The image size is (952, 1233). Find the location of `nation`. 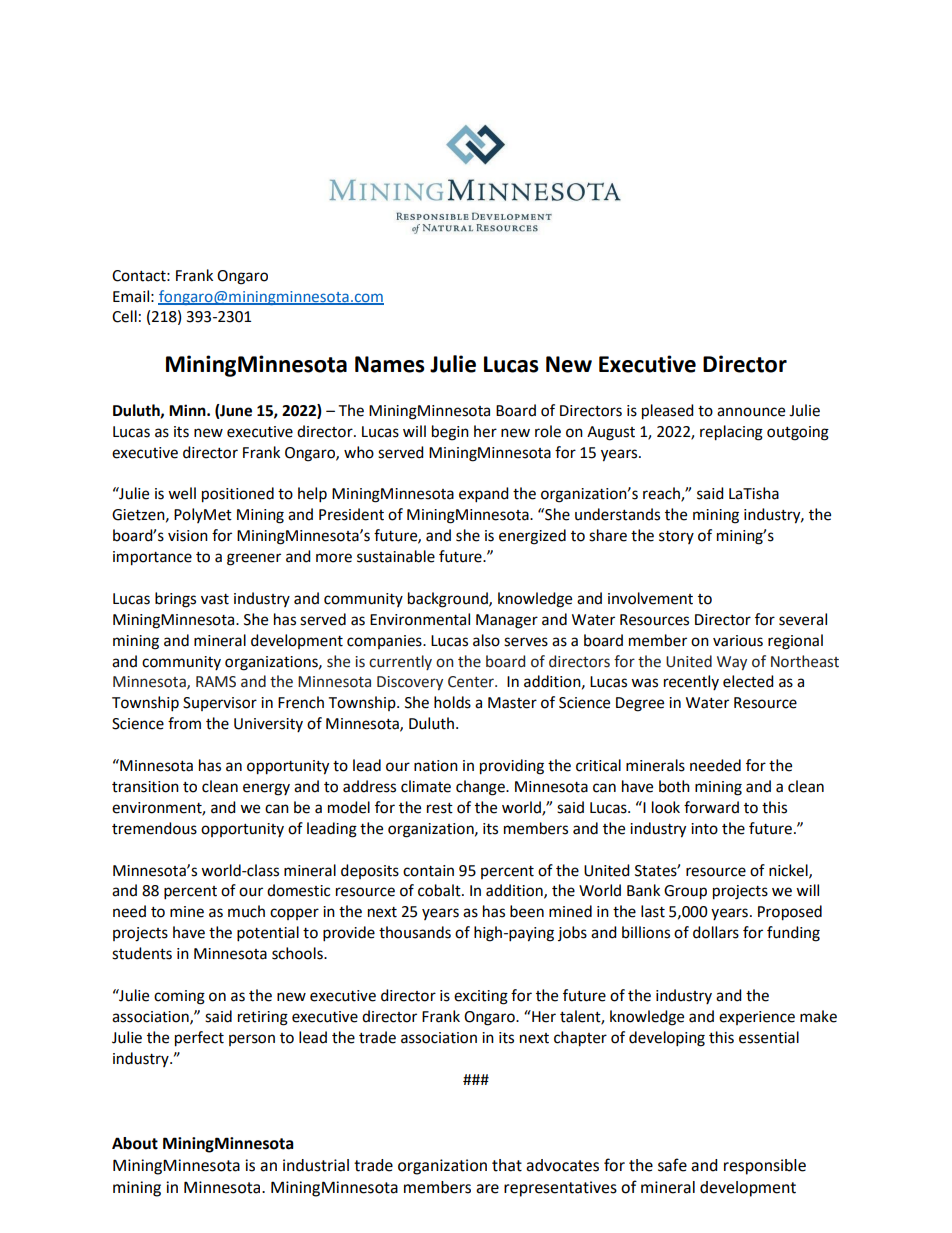

nation is located at coordinates (436, 766).
